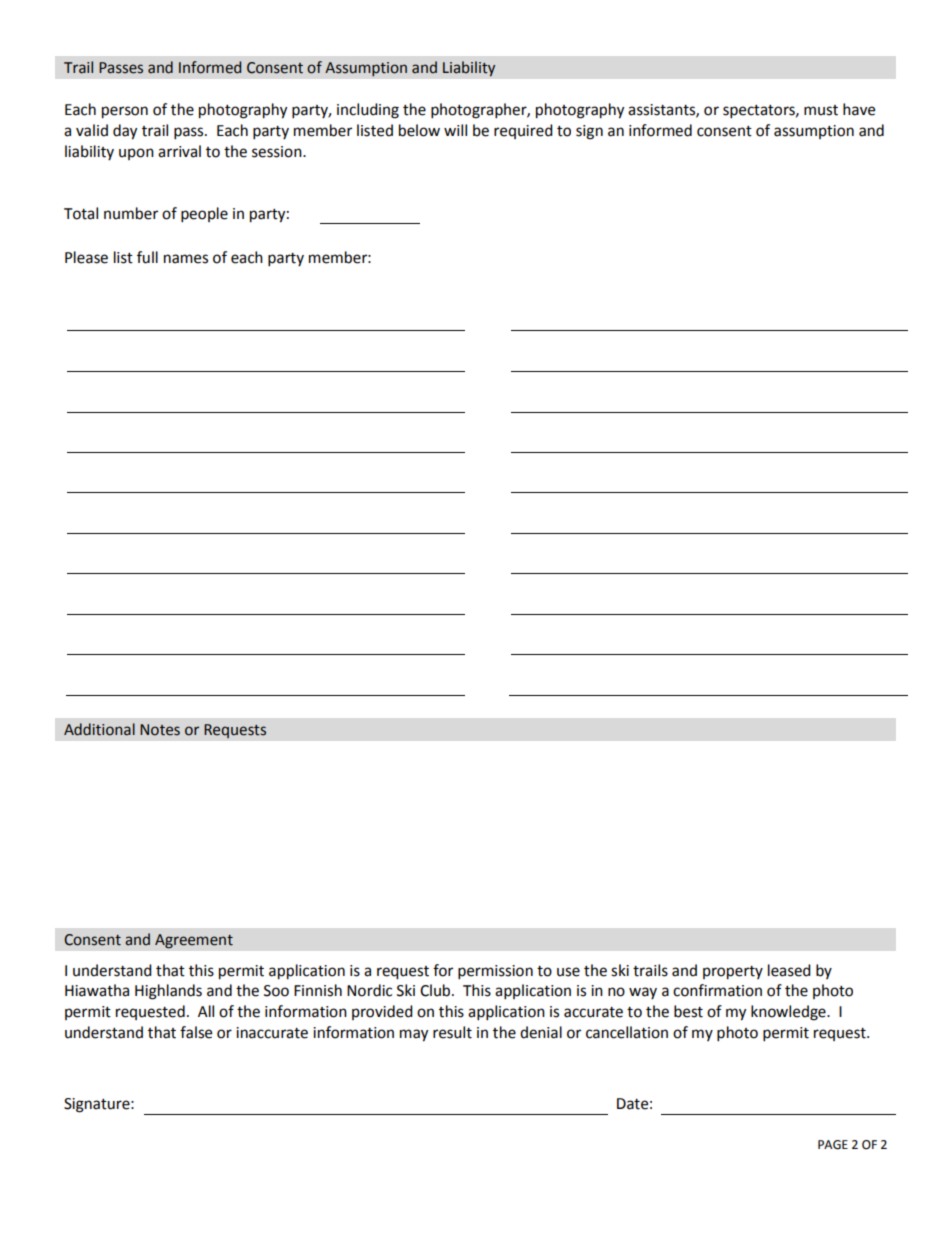 Image resolution: width=952 pixels, height=1233 pixels. What do you see at coordinates (455, 130) in the document?
I see `will` at bounding box center [455, 130].
